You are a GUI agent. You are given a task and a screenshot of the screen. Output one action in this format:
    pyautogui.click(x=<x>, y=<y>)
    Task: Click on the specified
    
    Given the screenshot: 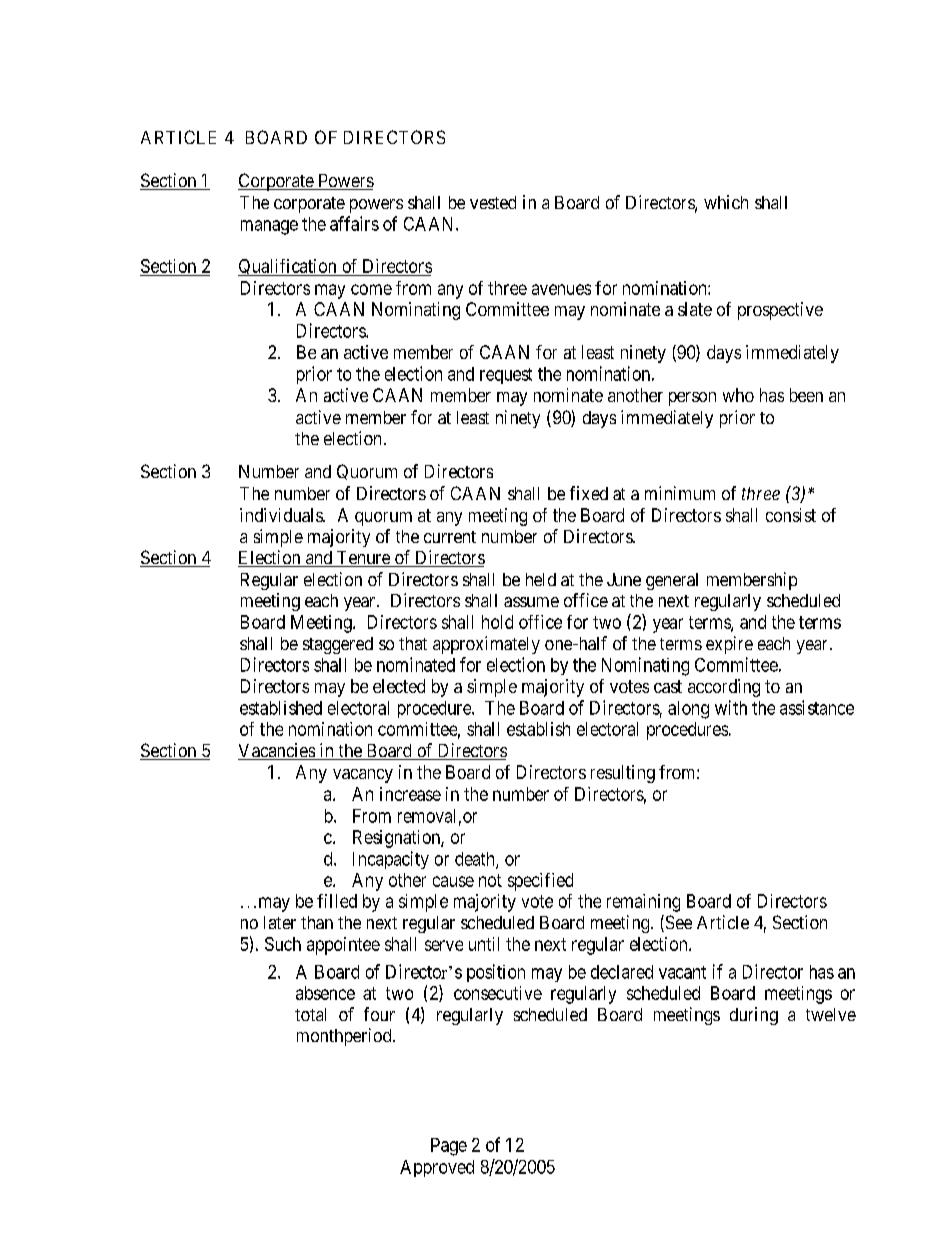 What is the action you would take?
    pyautogui.click(x=540, y=882)
